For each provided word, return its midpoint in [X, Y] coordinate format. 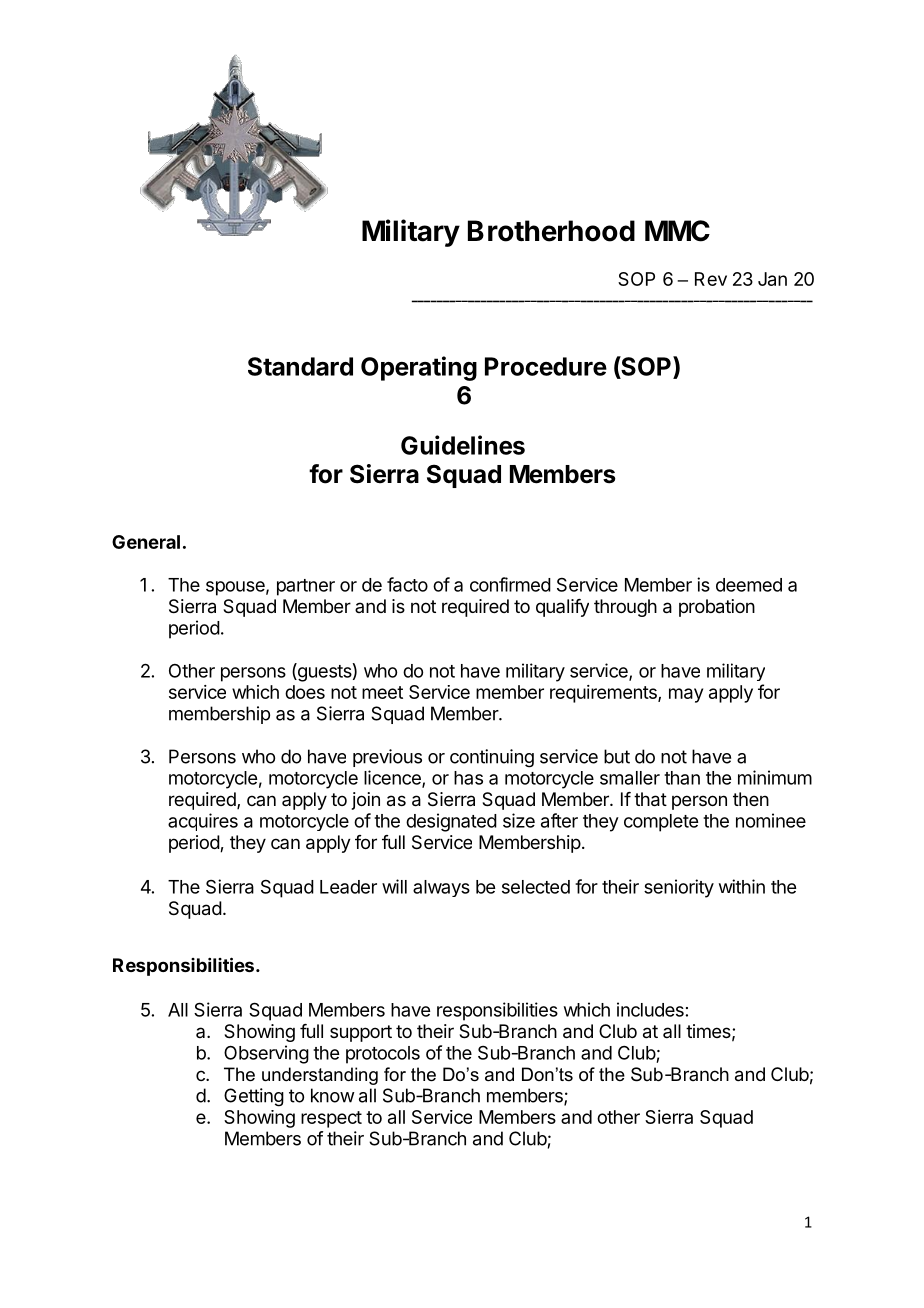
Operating [419, 368]
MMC [677, 231]
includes [650, 1009]
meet [382, 692]
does [305, 692]
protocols [383, 1055]
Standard [300, 366]
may [686, 695]
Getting [254, 1097]
